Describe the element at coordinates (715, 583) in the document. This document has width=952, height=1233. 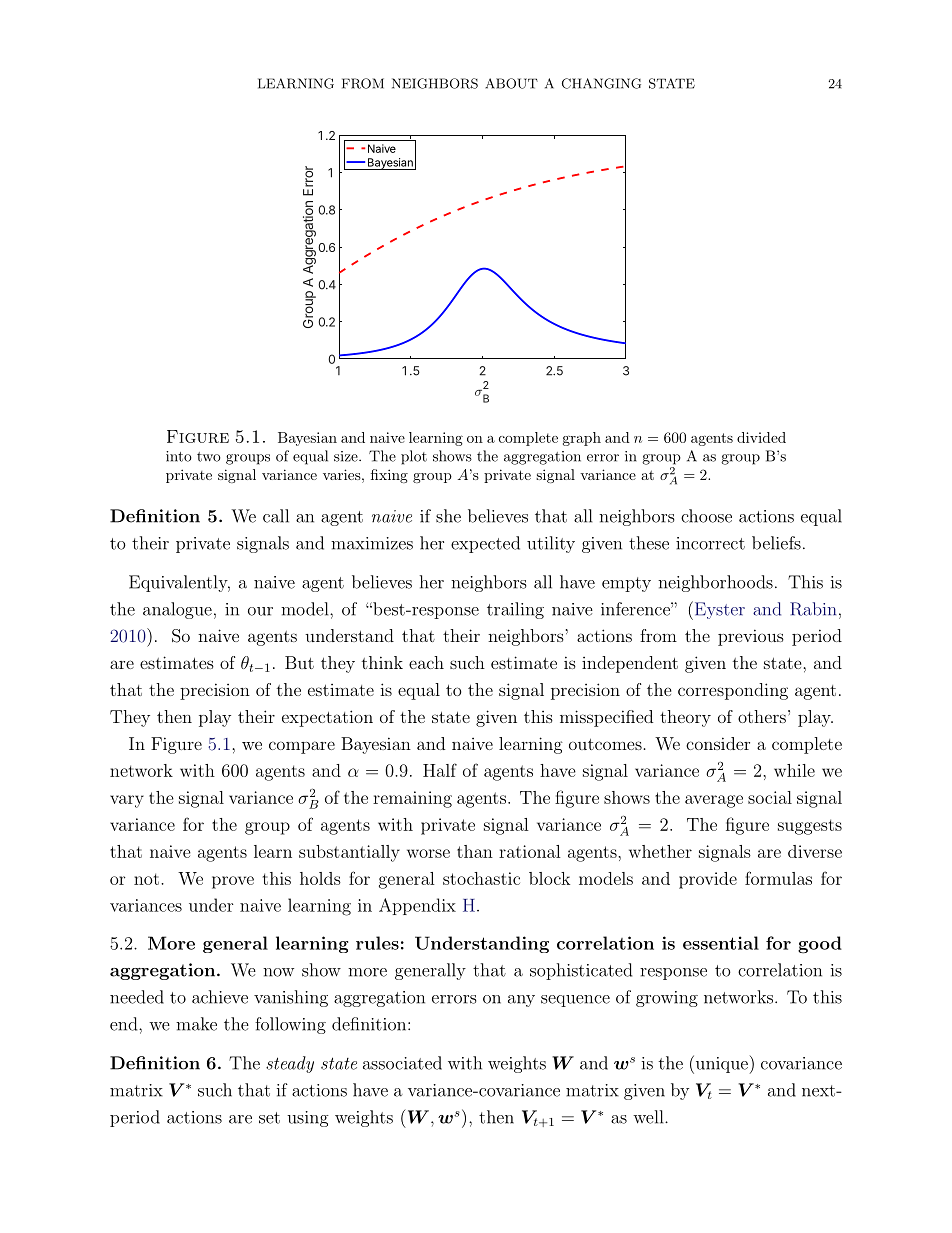
I see `neighborhoods` at that location.
